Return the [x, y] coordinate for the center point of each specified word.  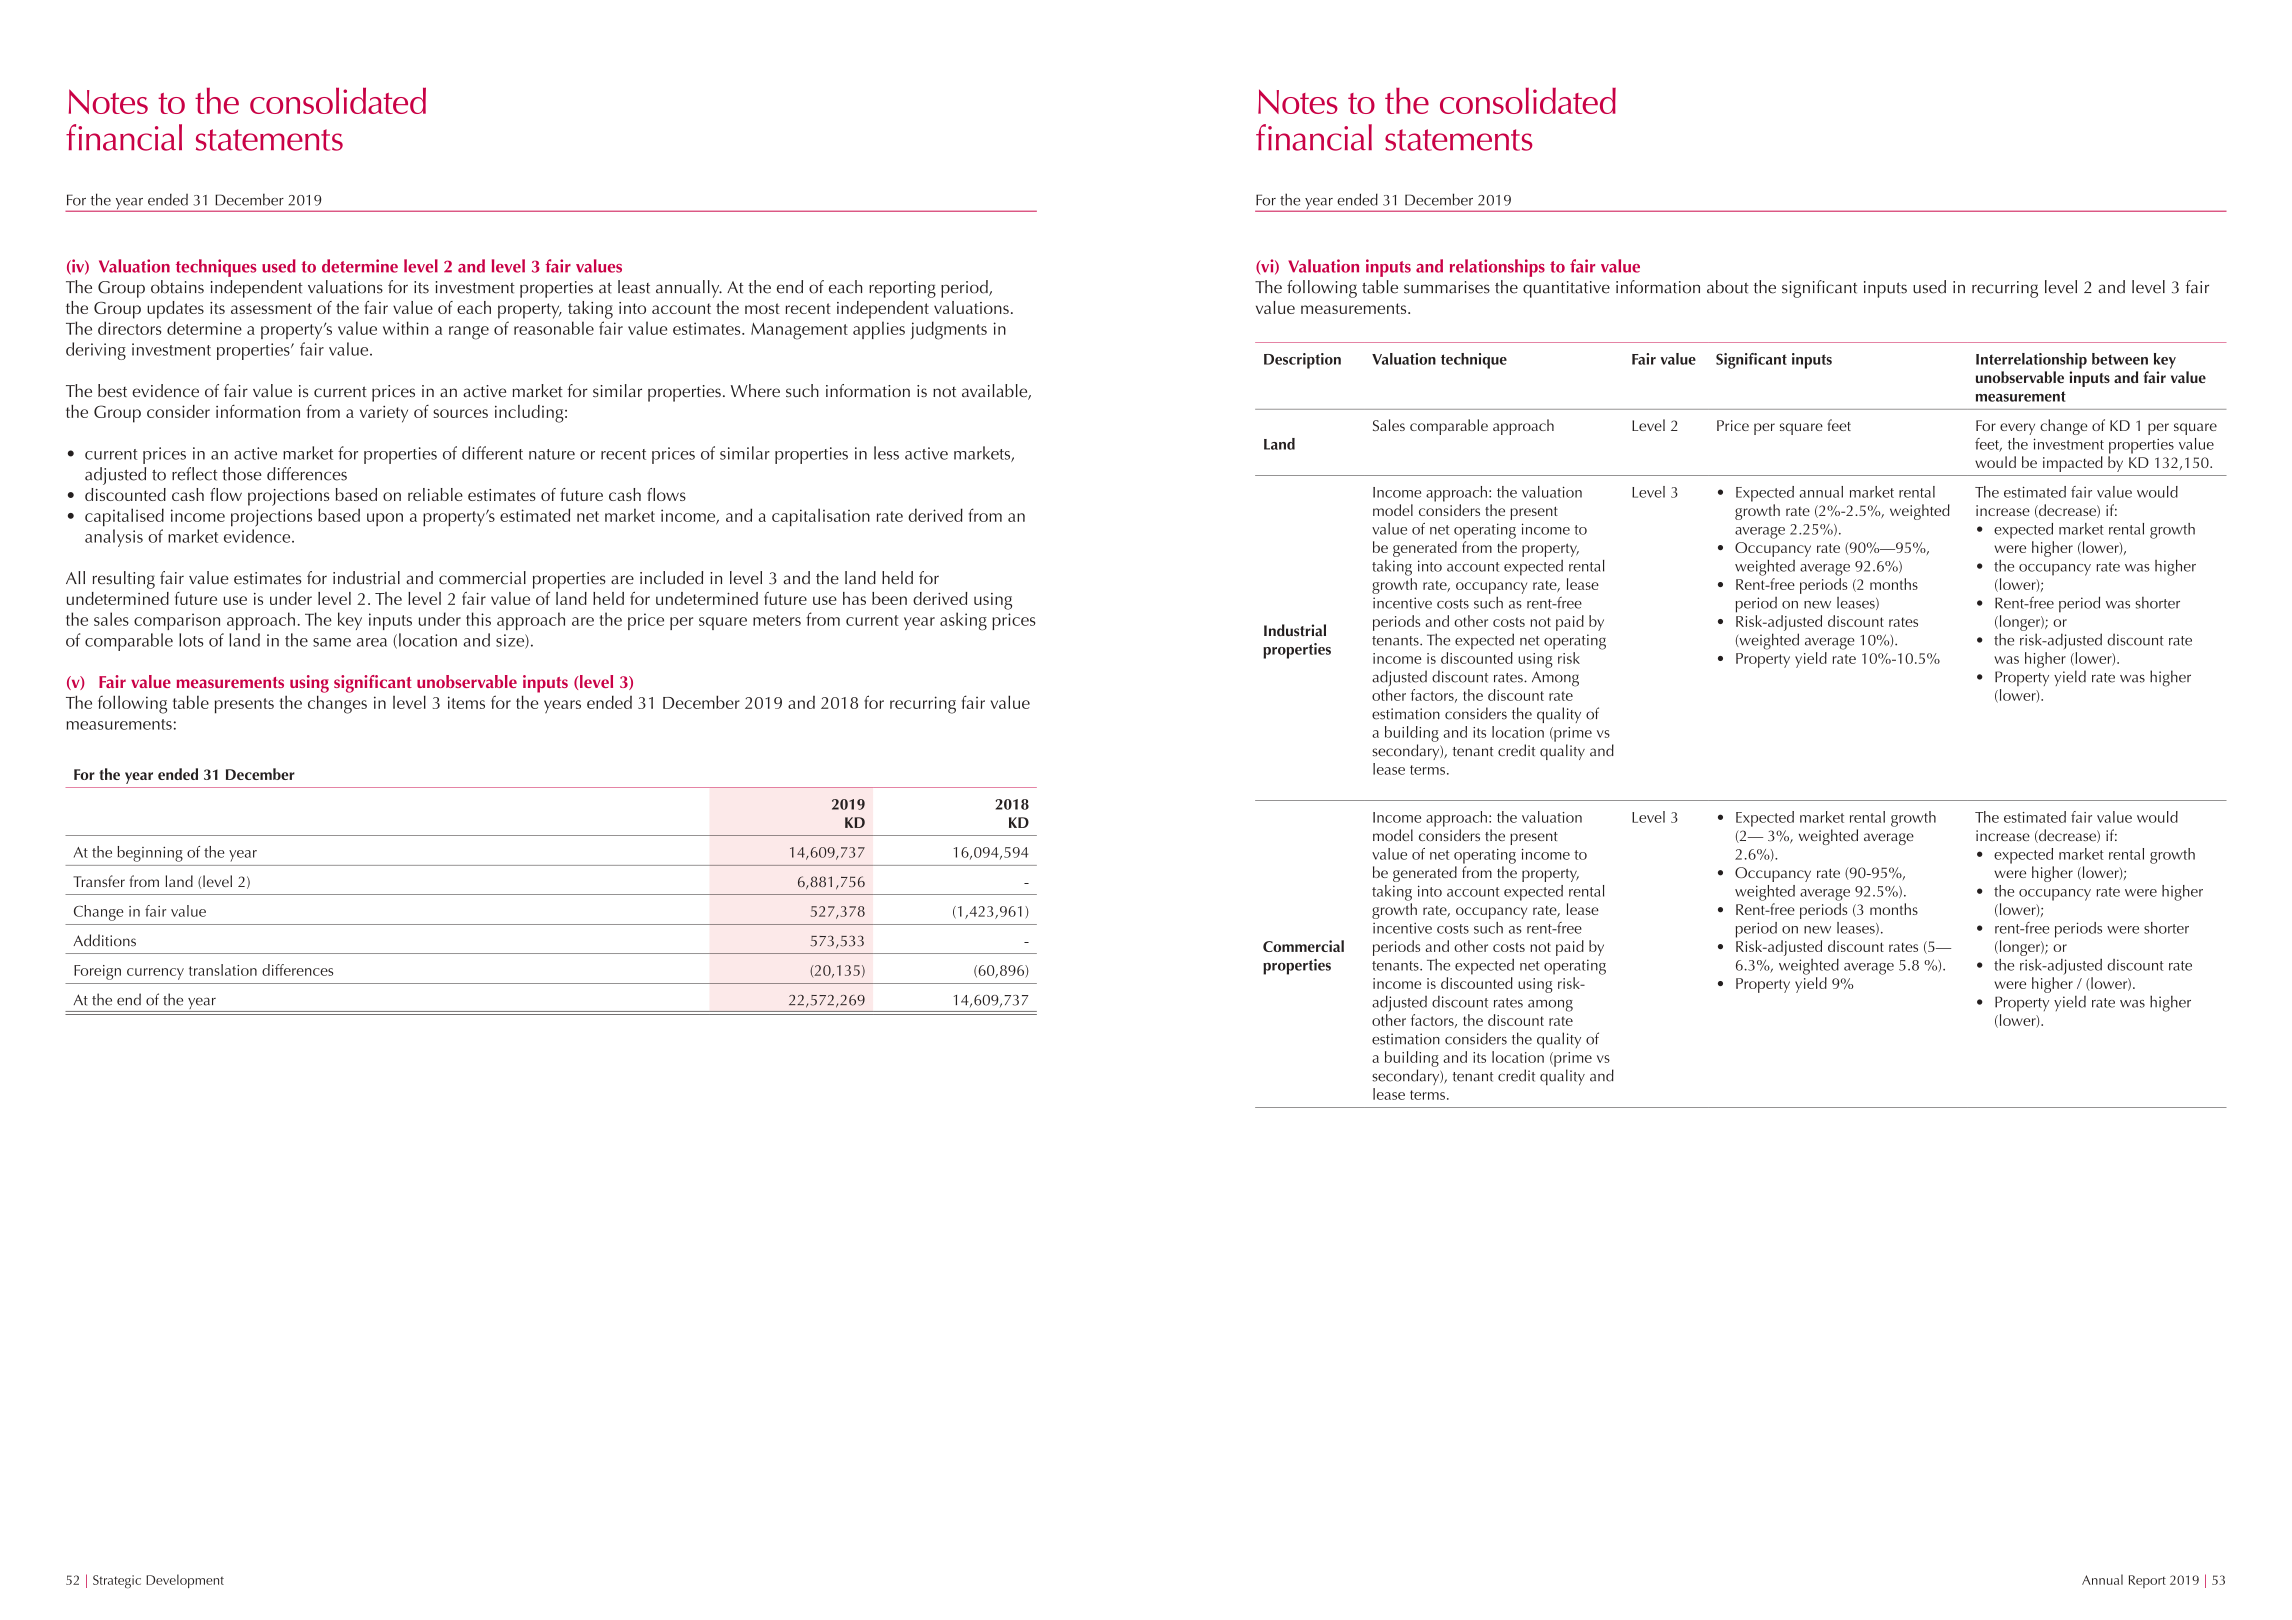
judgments [949, 330]
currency [155, 974]
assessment [271, 308]
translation [223, 970]
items [466, 702]
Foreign [97, 972]
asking [963, 621]
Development [185, 1581]
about [1728, 287]
